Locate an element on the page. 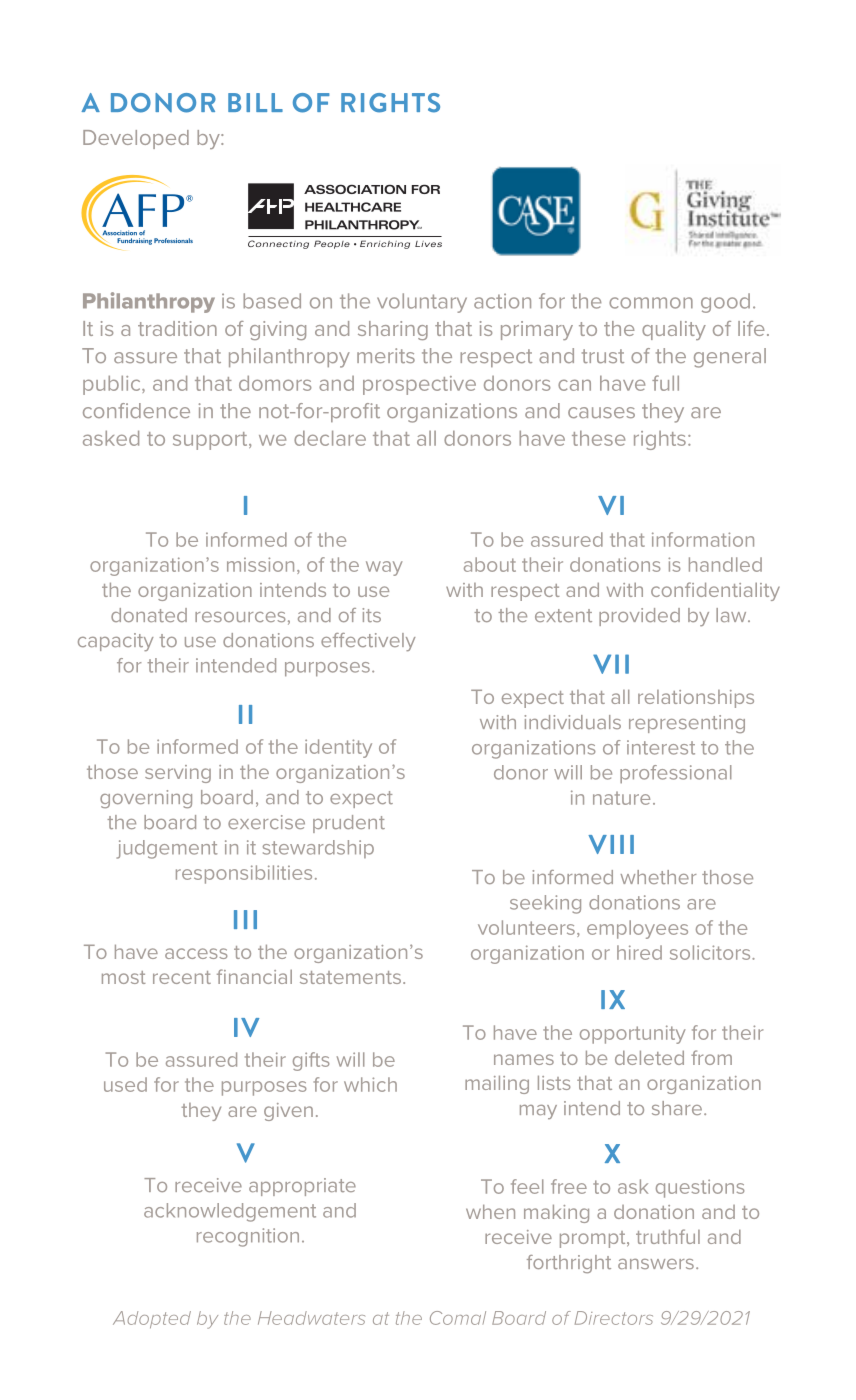  common is located at coordinates (651, 303).
